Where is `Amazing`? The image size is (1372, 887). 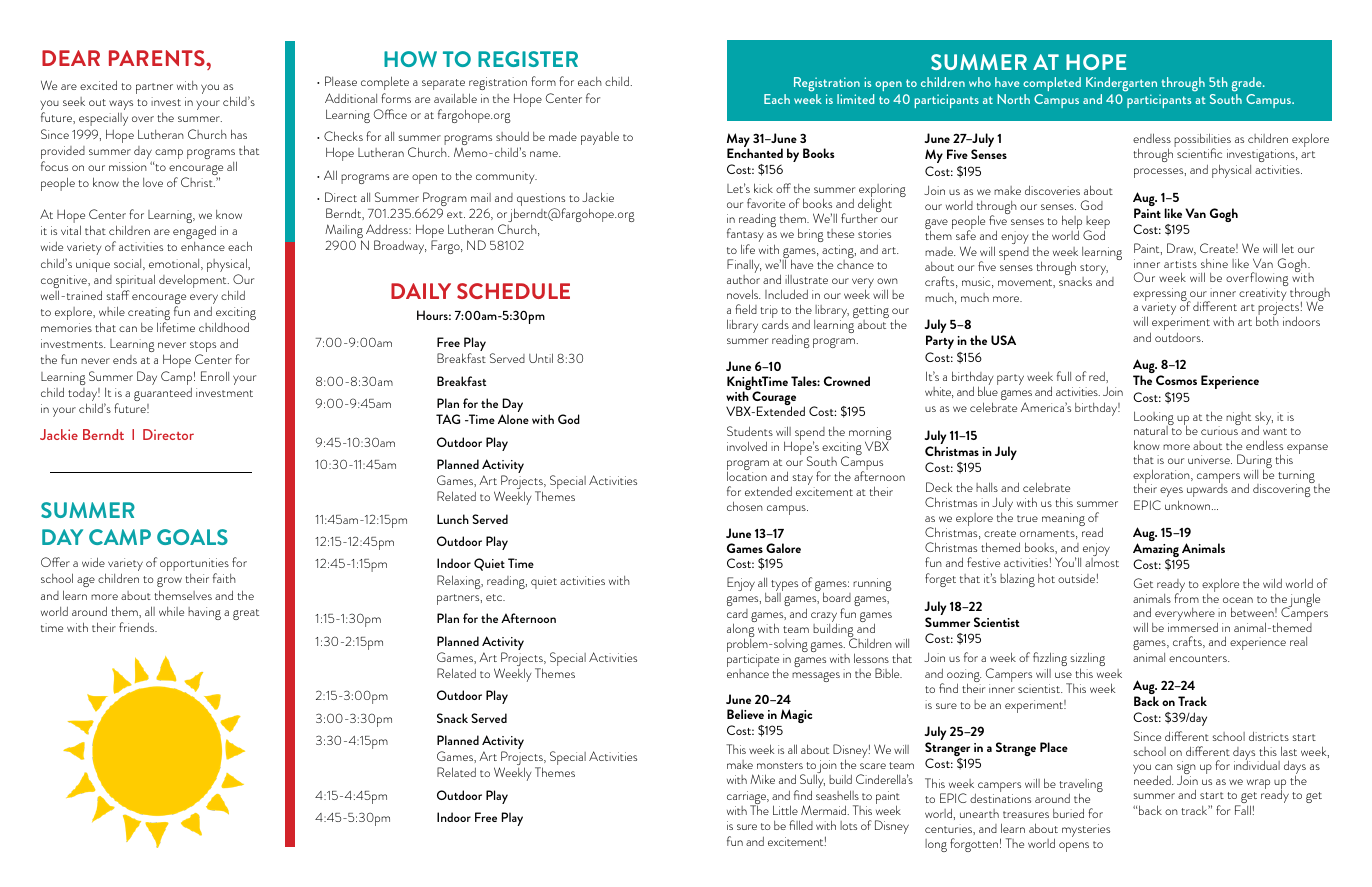 Amazing is located at coordinates (1156, 551).
